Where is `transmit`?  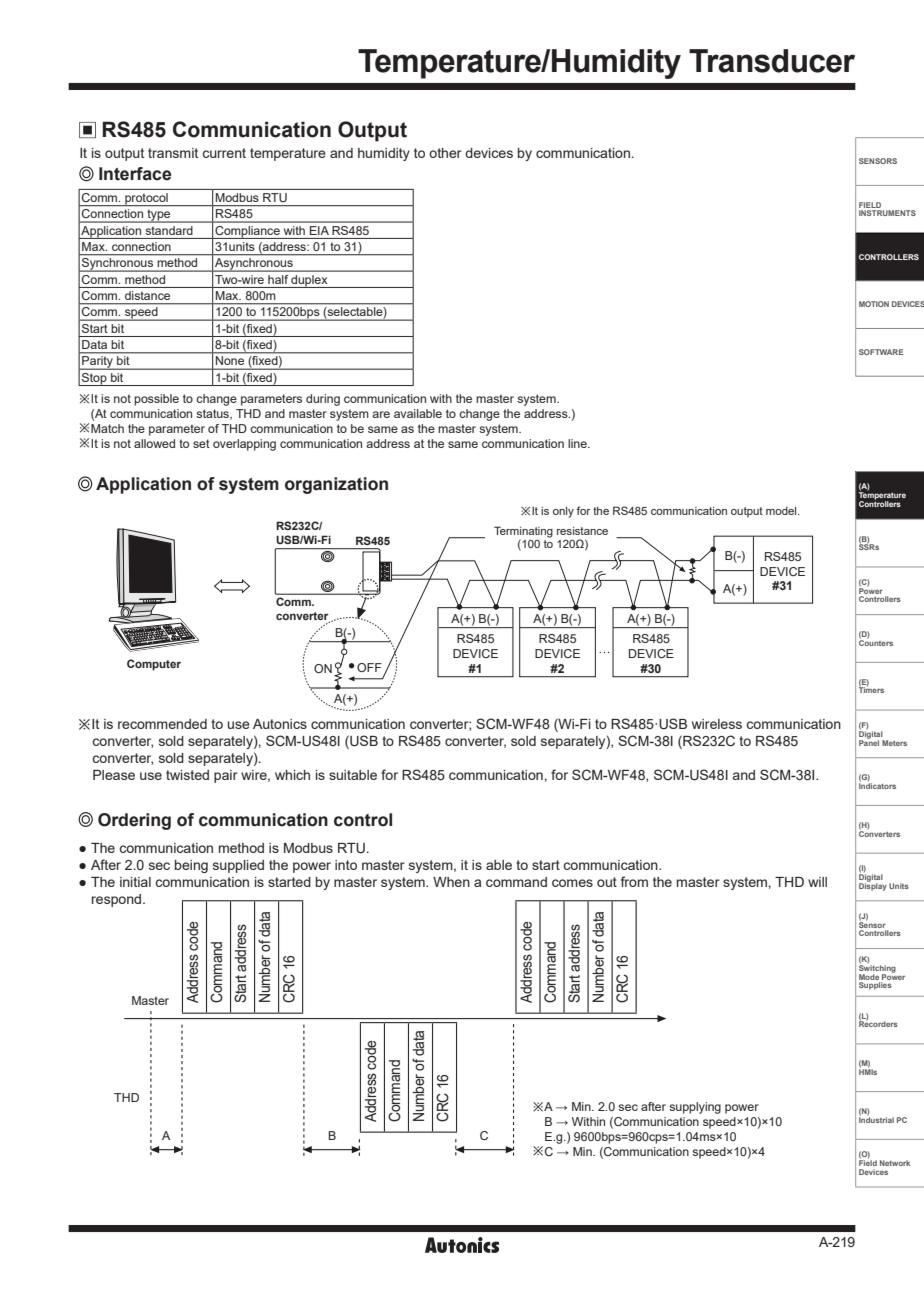 transmit is located at coordinates (173, 153).
